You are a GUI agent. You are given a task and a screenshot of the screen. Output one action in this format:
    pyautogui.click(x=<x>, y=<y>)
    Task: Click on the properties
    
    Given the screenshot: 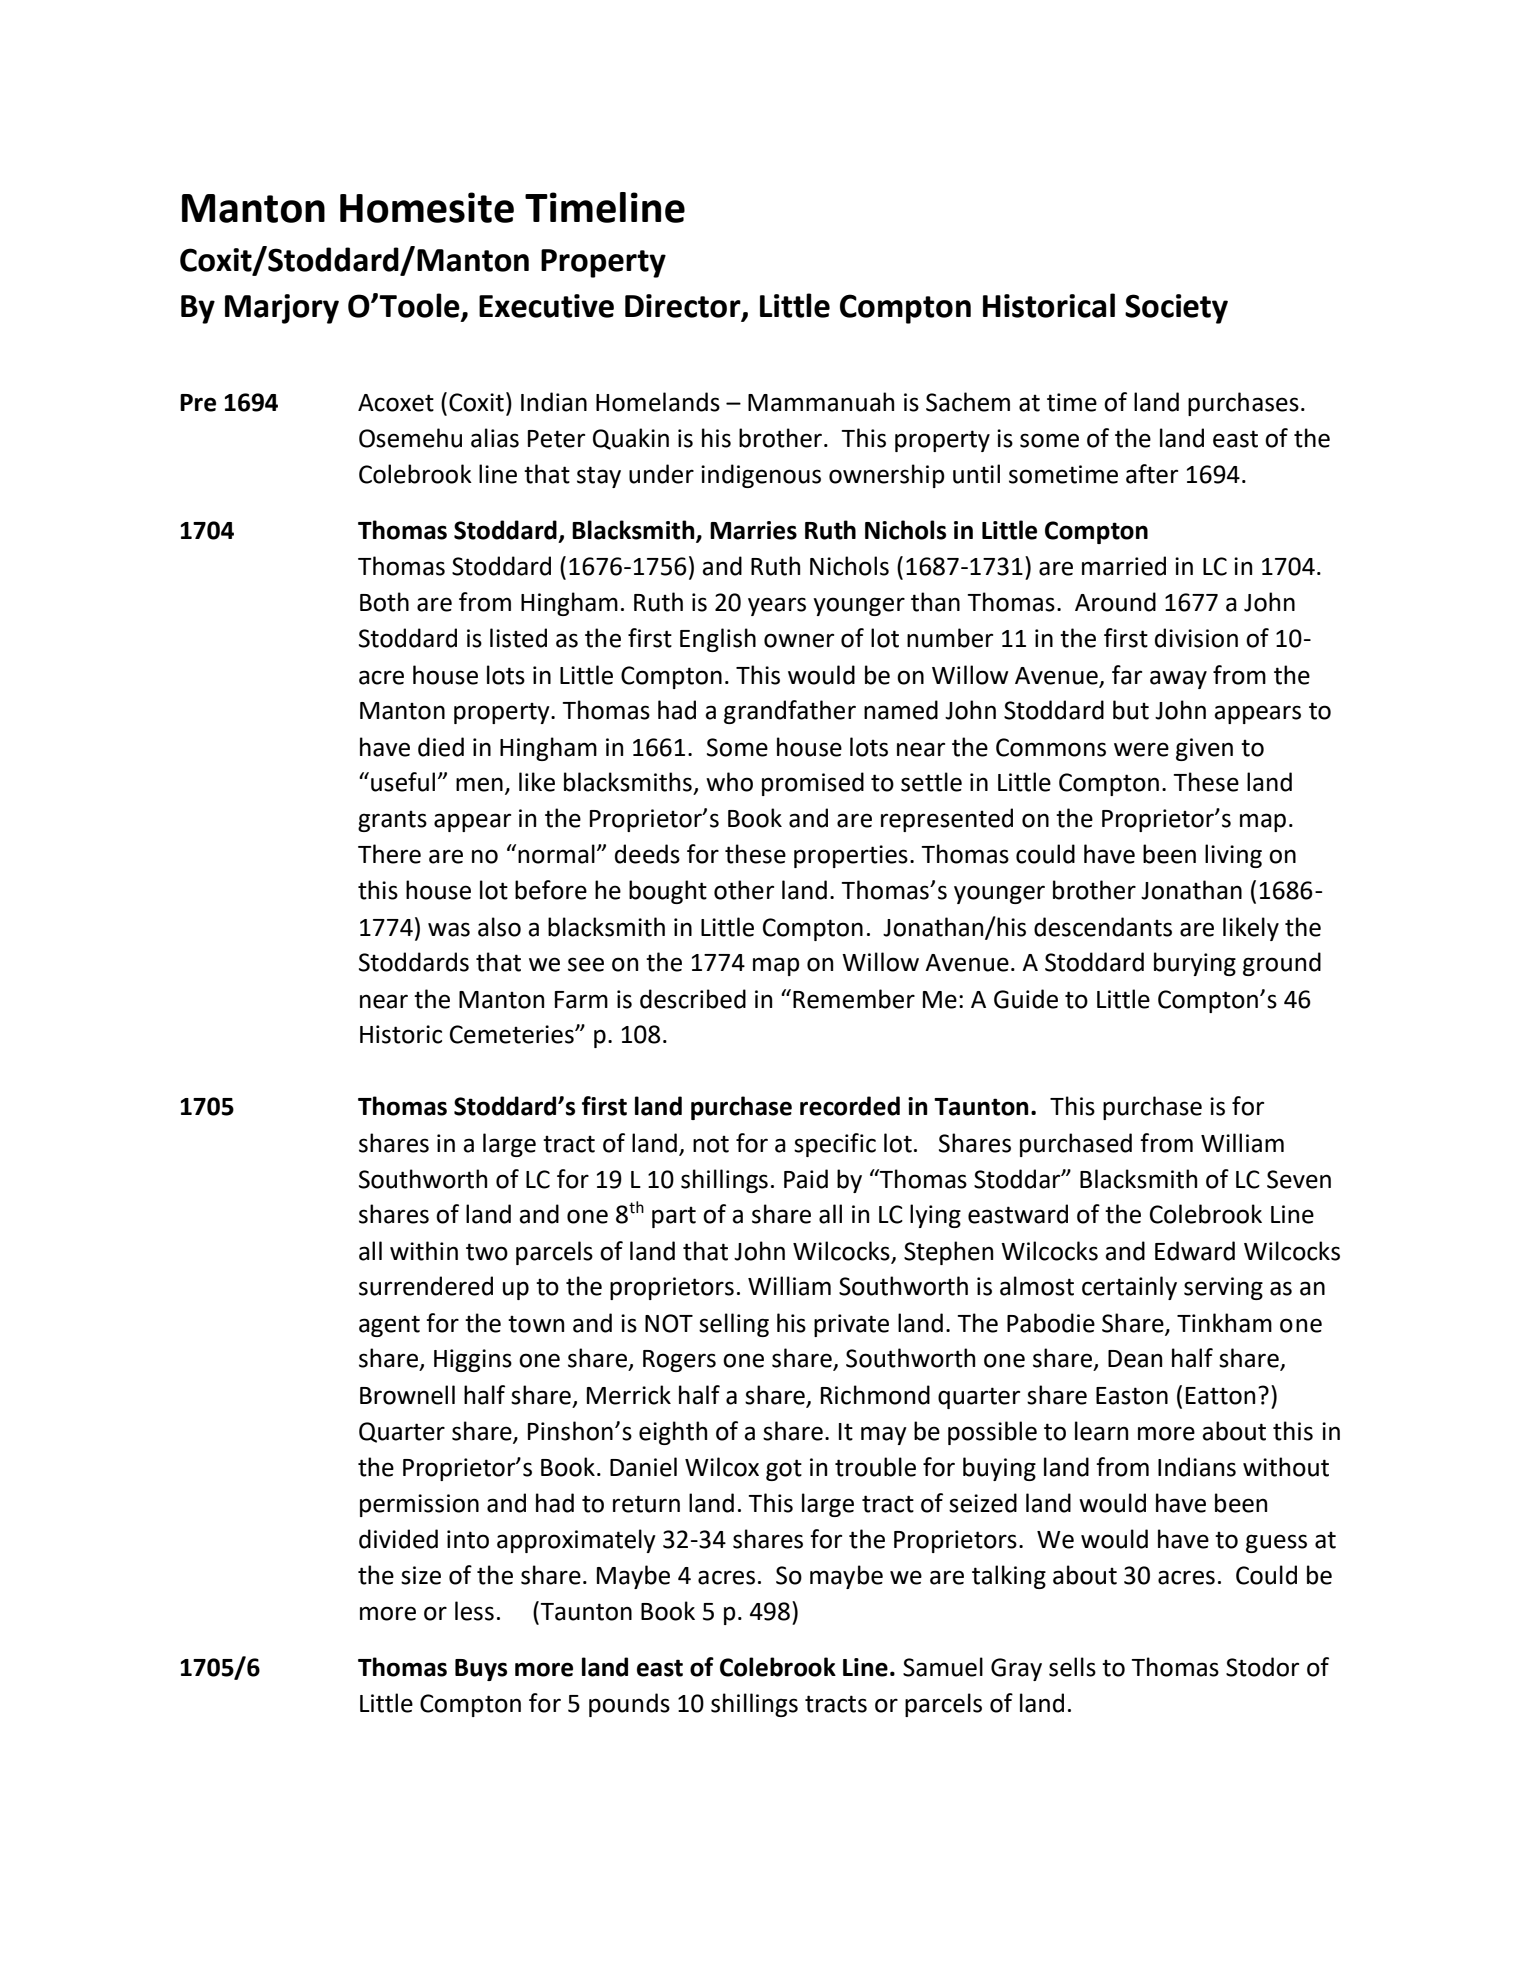 What is the action you would take?
    pyautogui.click(x=851, y=856)
